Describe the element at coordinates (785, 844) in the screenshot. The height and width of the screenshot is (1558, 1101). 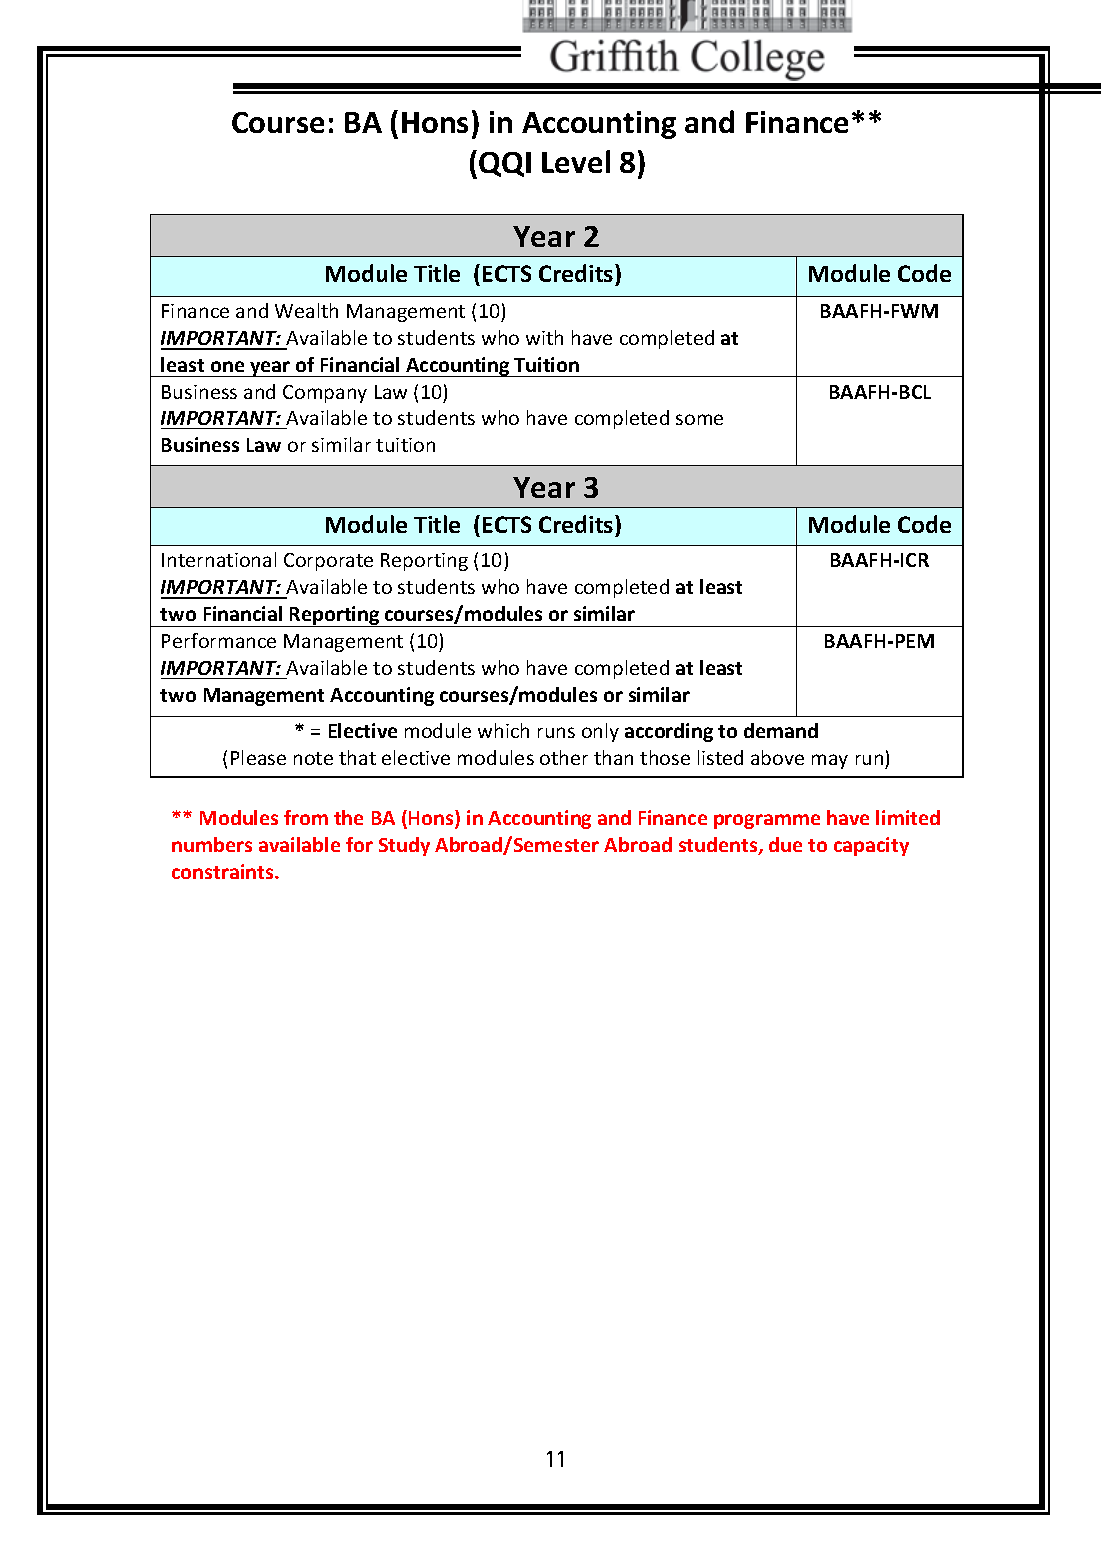
I see `due` at that location.
